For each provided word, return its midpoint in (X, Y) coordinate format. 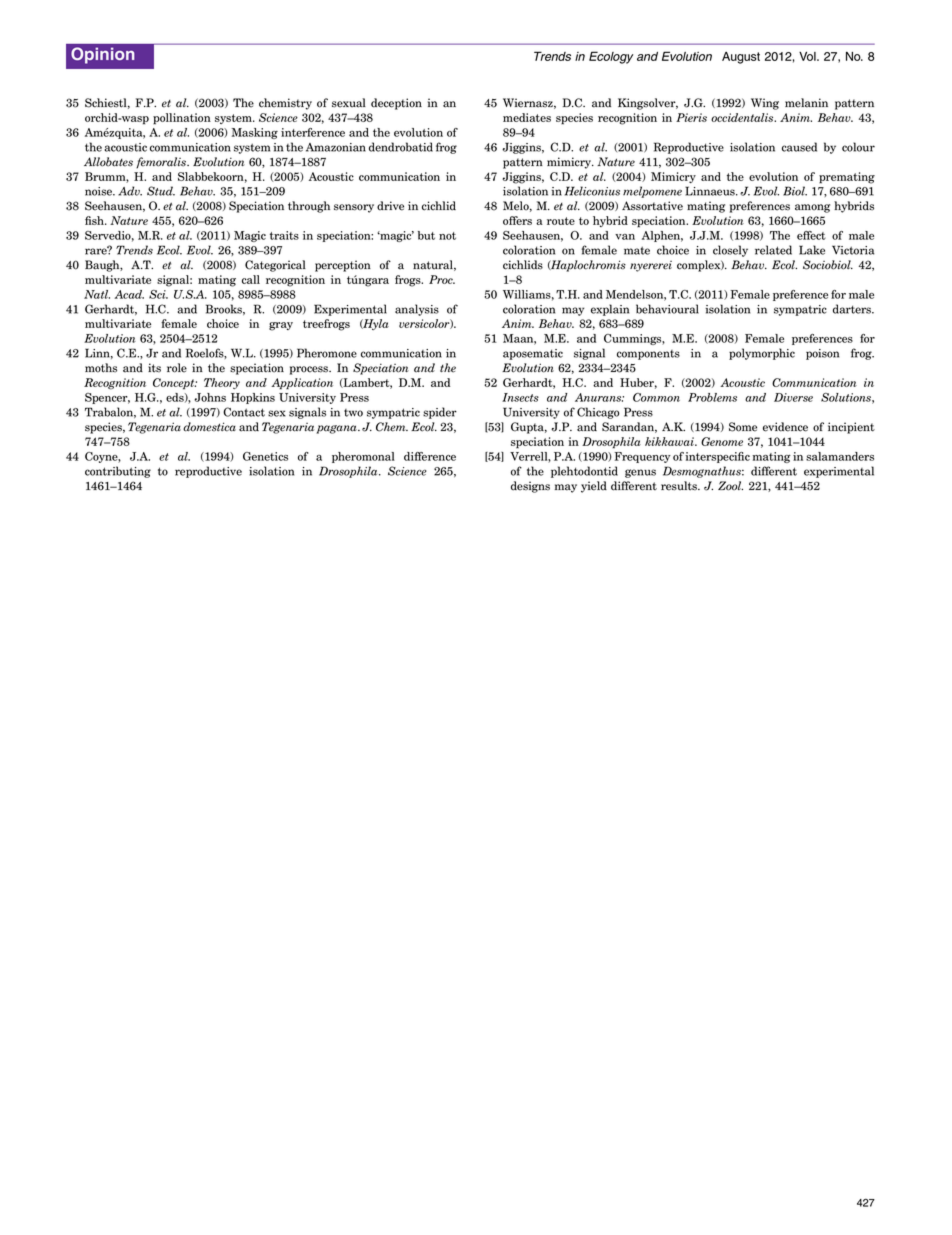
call (251, 279)
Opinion (103, 55)
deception (396, 104)
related (773, 250)
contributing (118, 472)
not (447, 236)
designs (530, 487)
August (741, 58)
